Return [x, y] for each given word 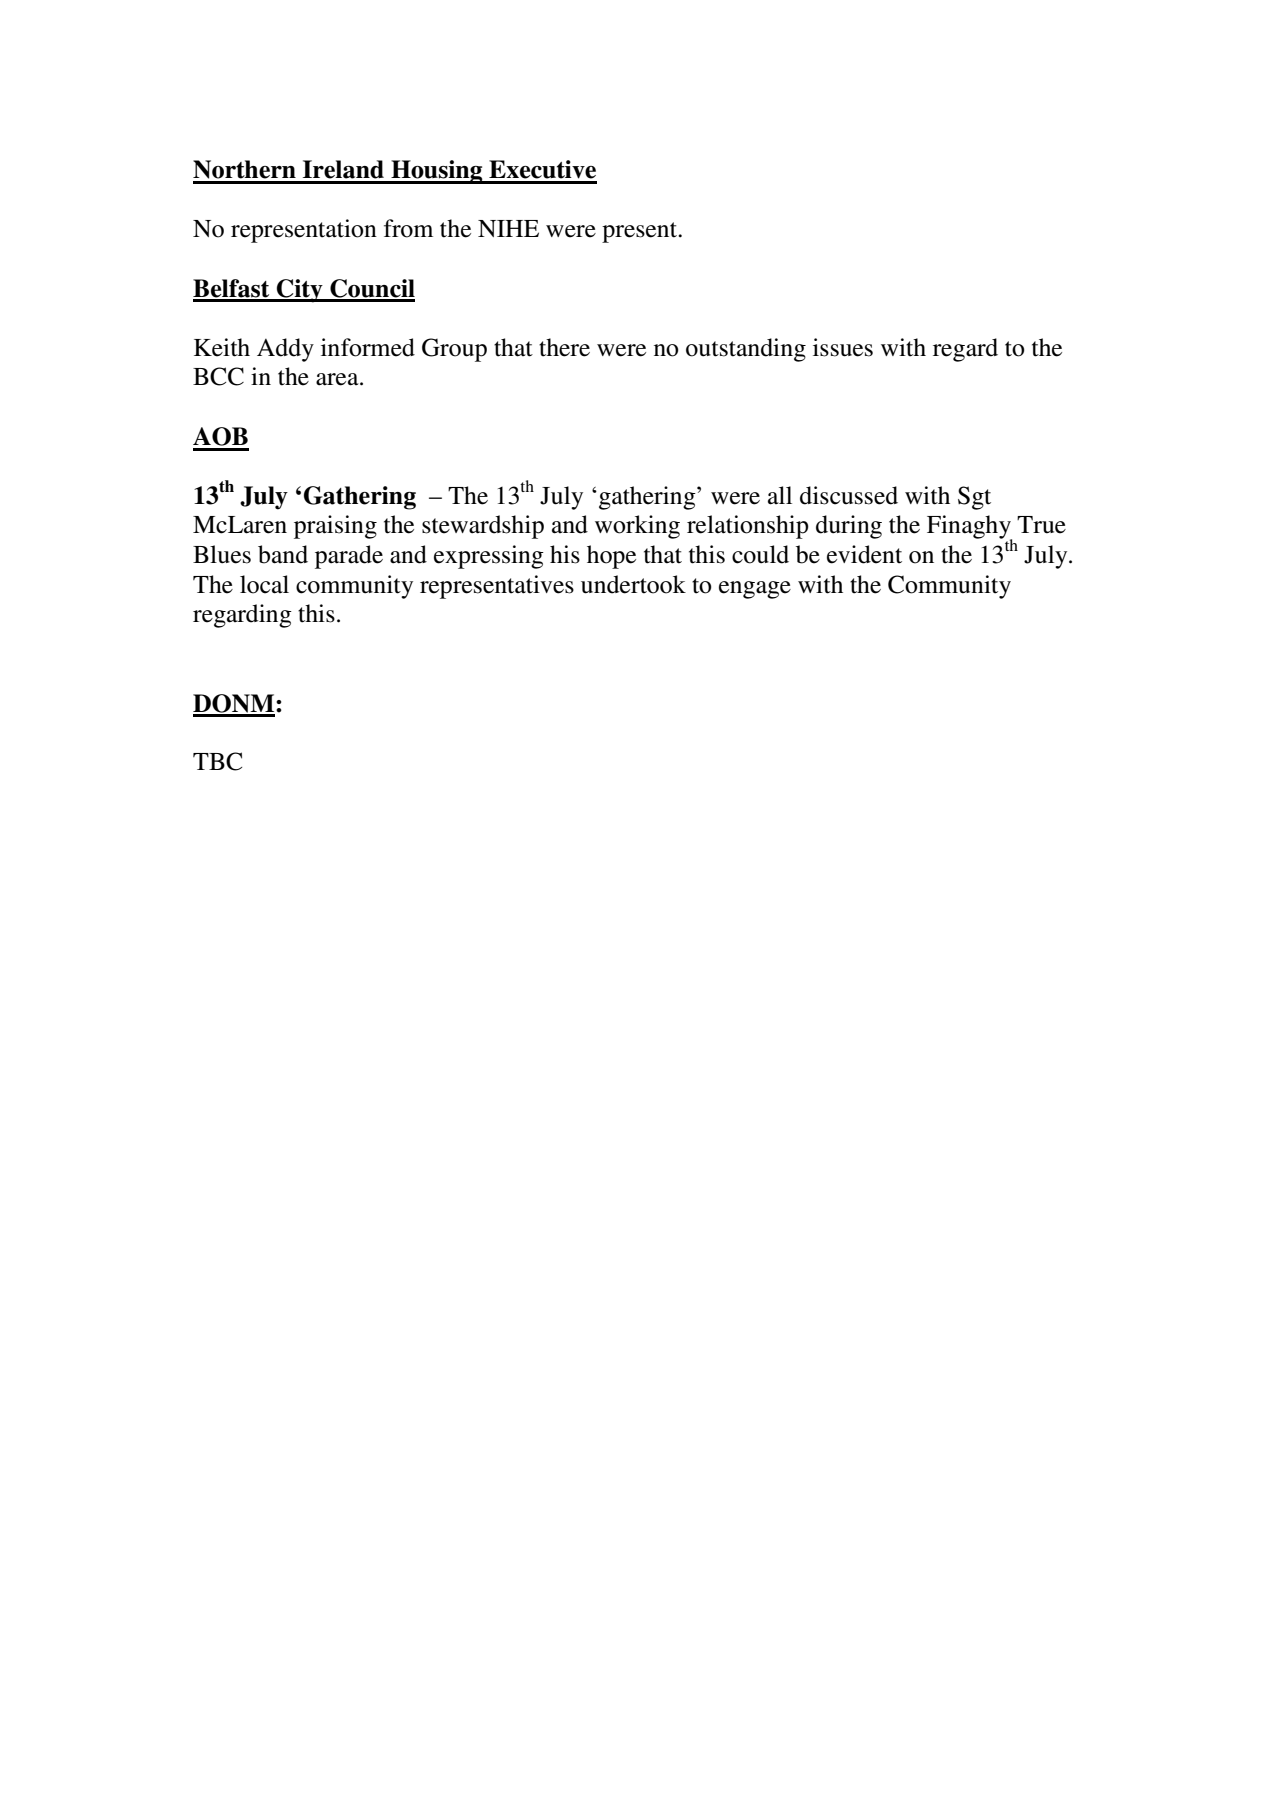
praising [335, 527]
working [637, 527]
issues [843, 347]
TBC [217, 761]
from [408, 228]
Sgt [974, 498]
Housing [437, 172]
